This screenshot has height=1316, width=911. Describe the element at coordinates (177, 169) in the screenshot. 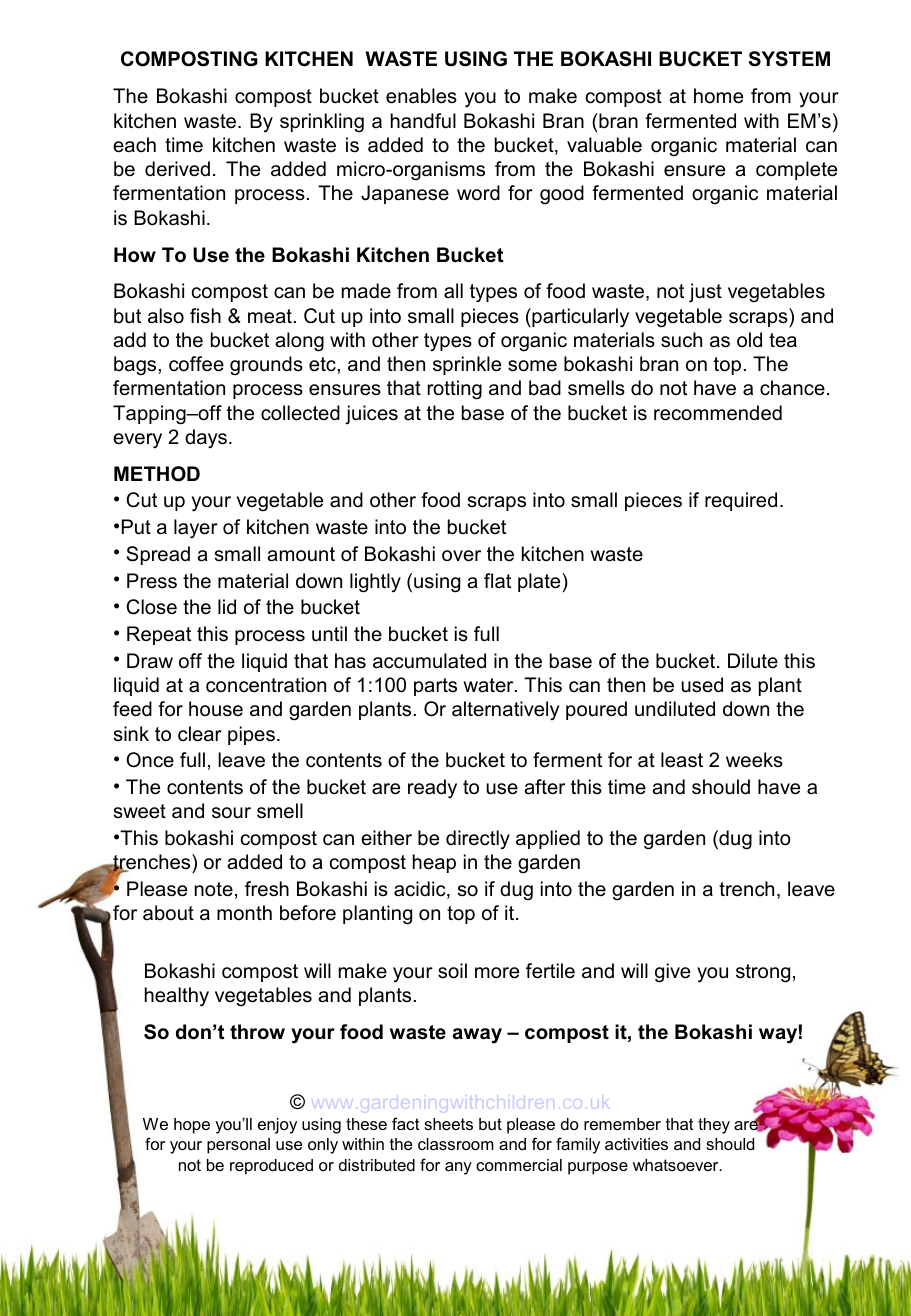

I see `derived` at that location.
